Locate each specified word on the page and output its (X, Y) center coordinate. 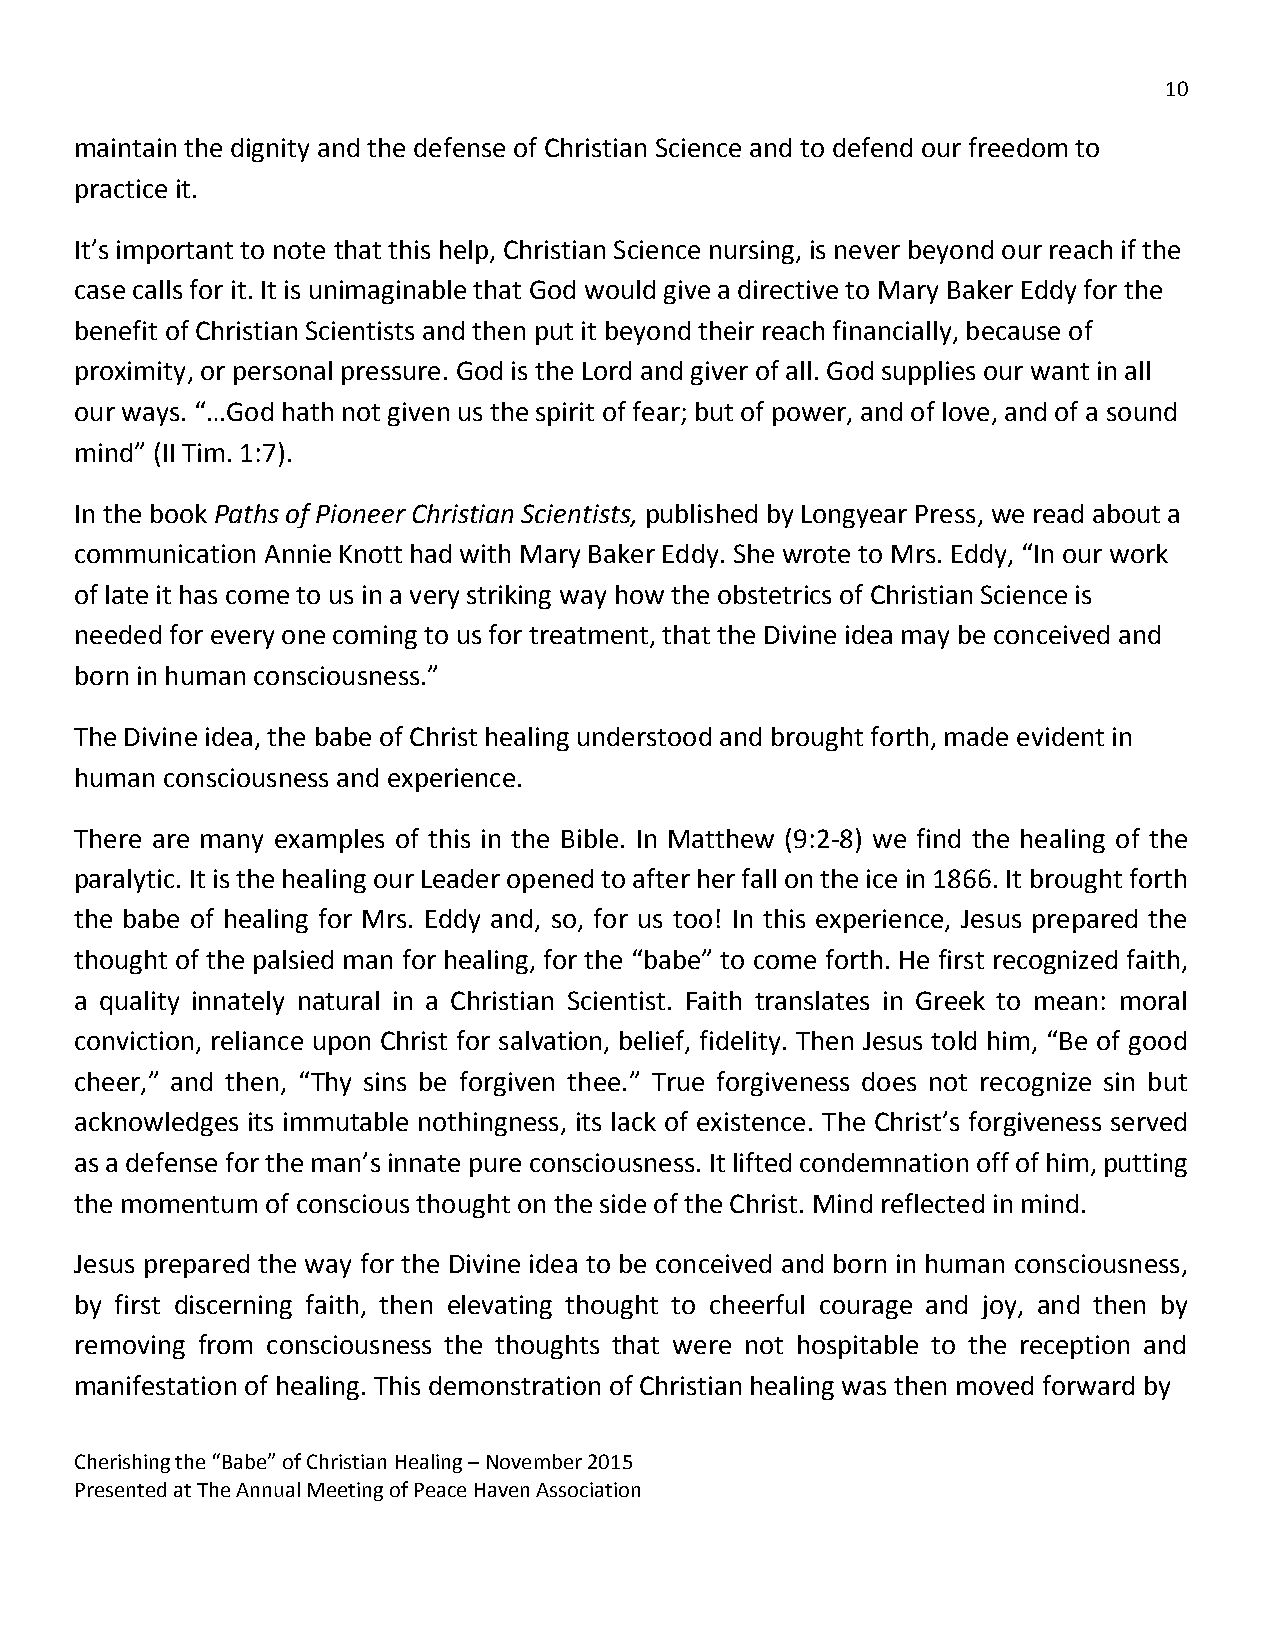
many (232, 843)
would (620, 289)
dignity (270, 150)
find (938, 838)
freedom (1018, 147)
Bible (590, 838)
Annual (268, 1489)
